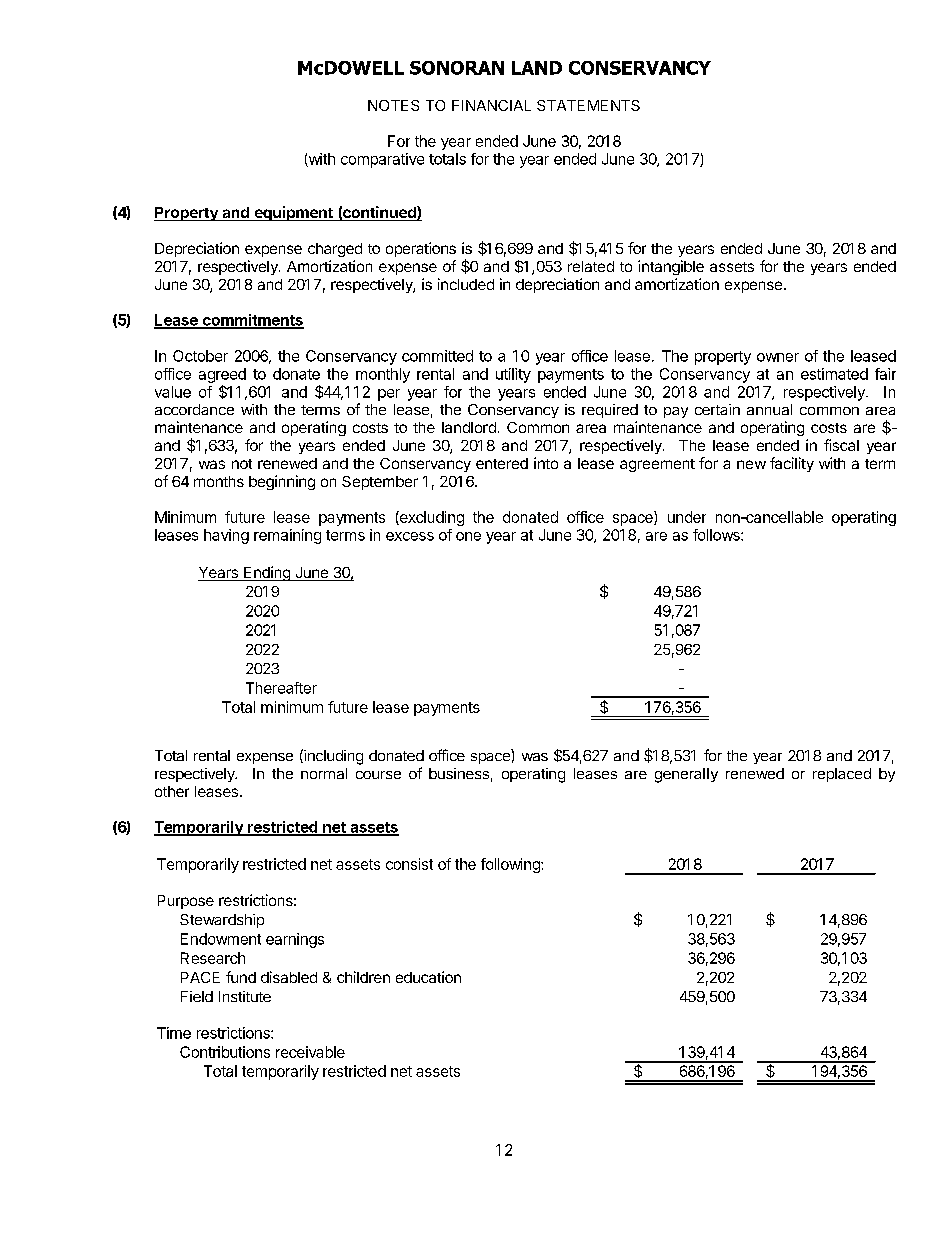  I want to click on replaced, so click(842, 775).
